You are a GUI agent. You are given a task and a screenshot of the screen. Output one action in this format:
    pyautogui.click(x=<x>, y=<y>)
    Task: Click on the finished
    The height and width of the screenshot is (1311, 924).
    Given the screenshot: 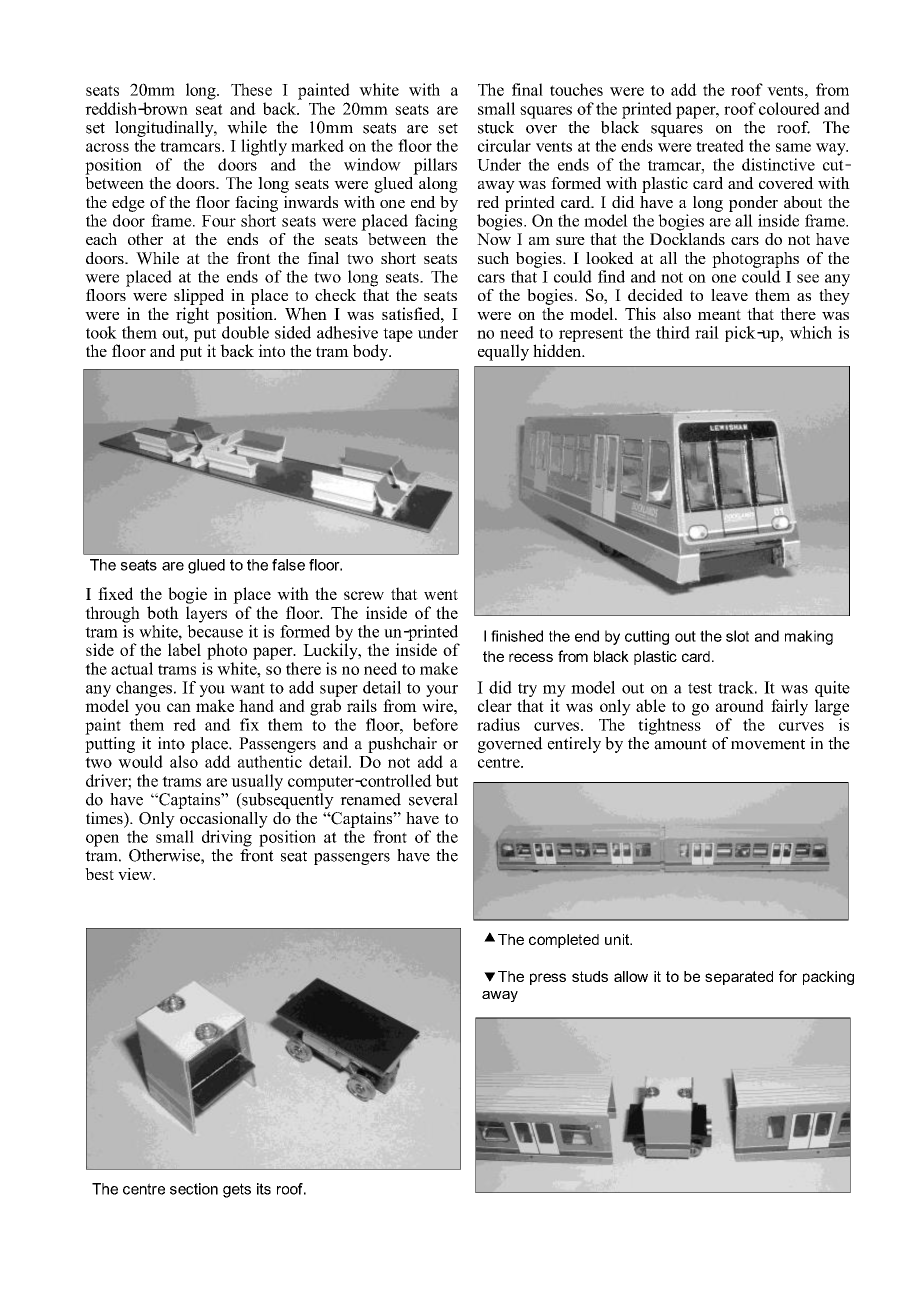 What is the action you would take?
    pyautogui.click(x=517, y=636)
